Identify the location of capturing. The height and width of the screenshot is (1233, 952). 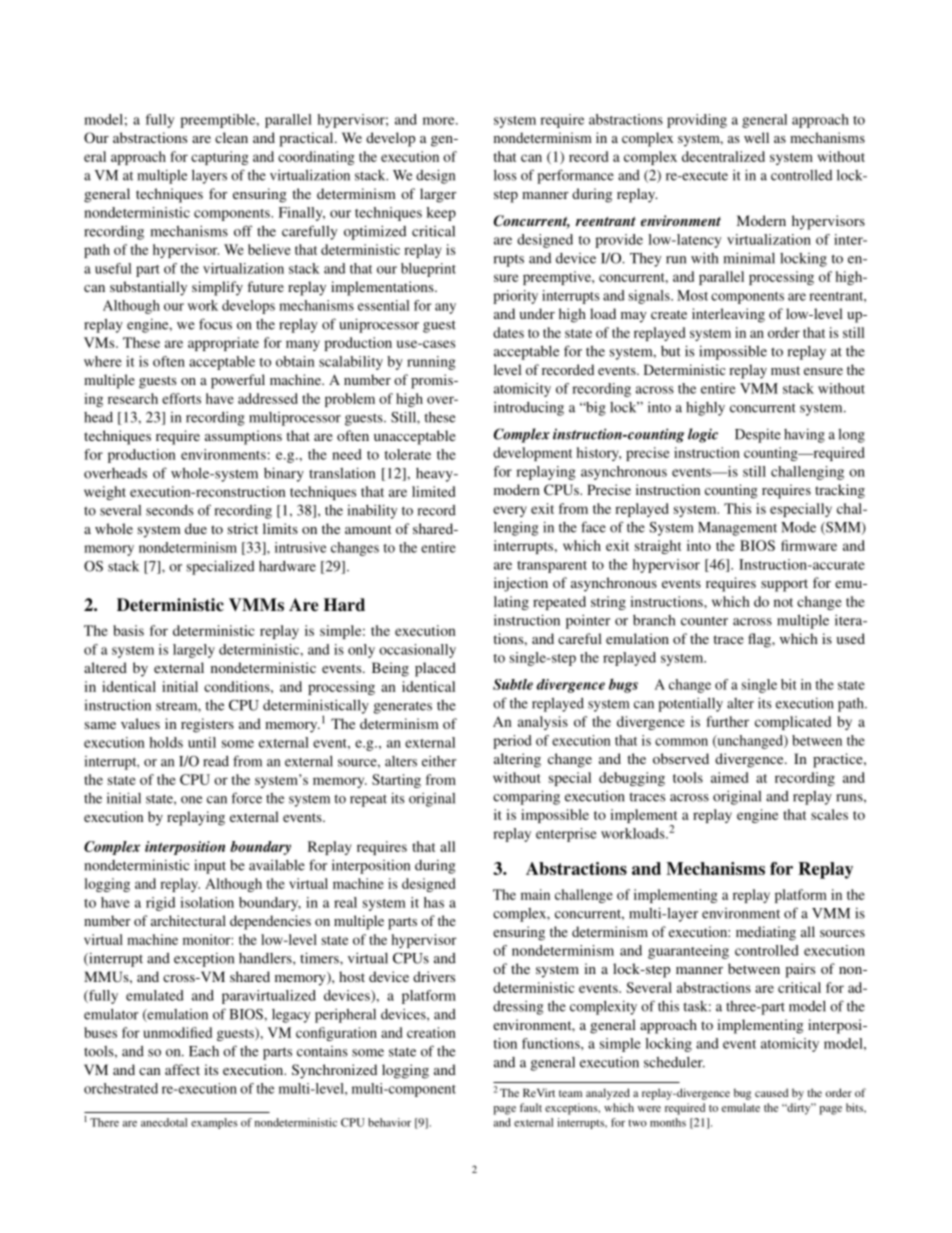
(220, 158).
